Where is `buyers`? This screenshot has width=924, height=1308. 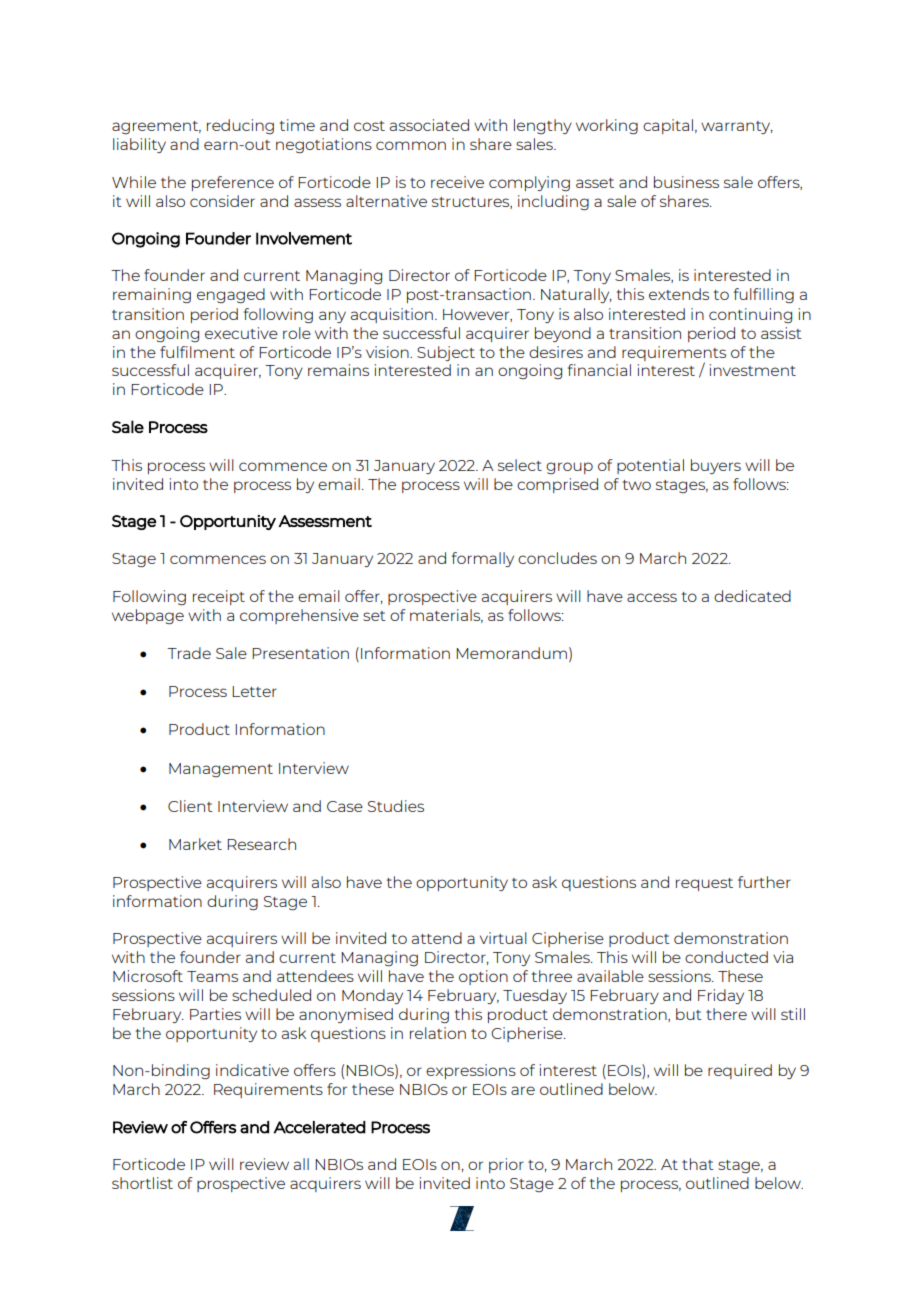
buyers is located at coordinates (716, 466).
